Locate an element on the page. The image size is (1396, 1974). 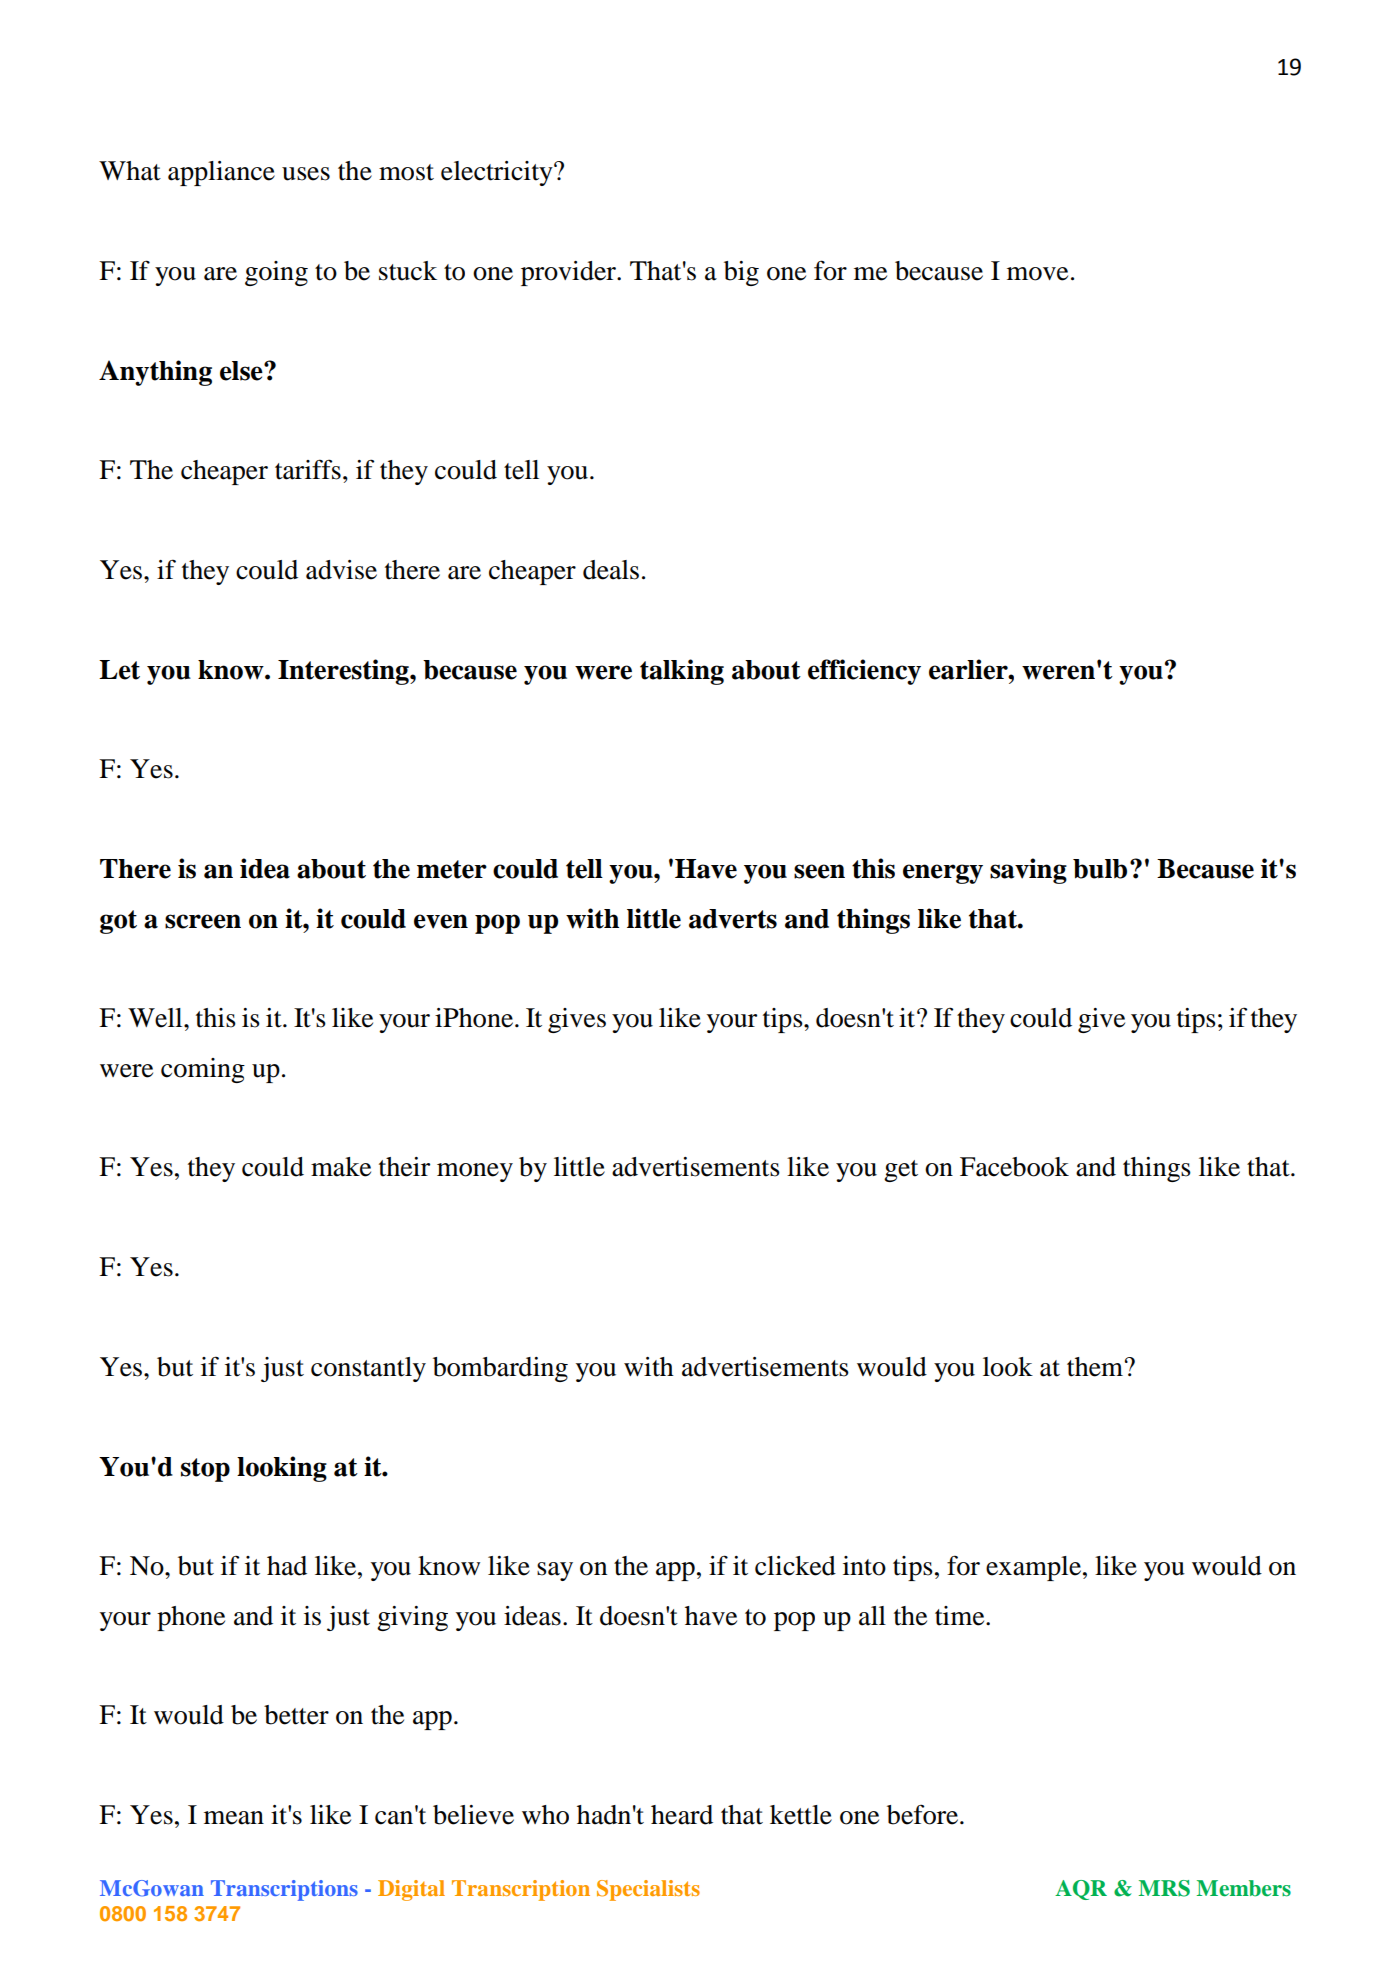
stop is located at coordinates (205, 1470).
